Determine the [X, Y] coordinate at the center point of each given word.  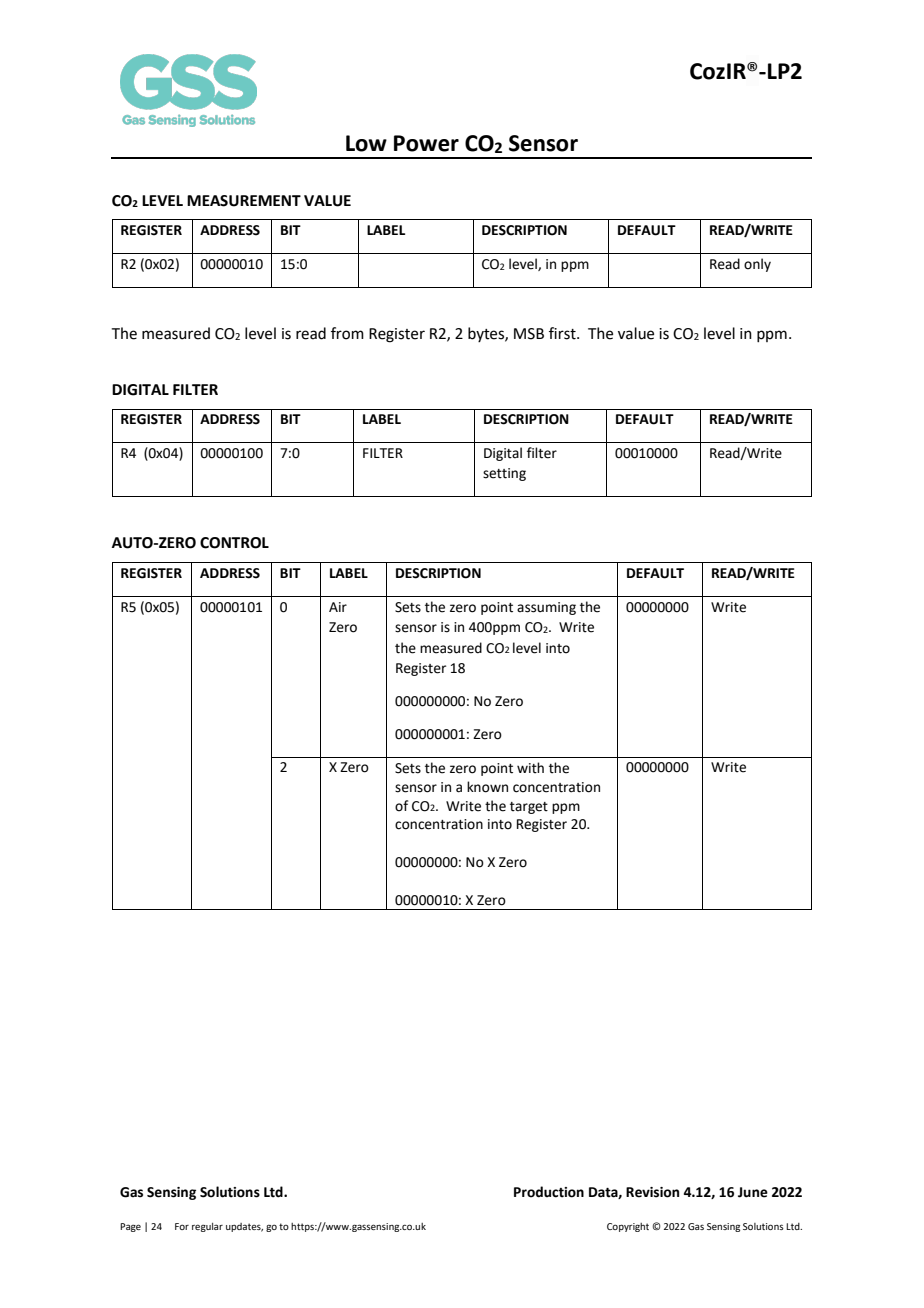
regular [207, 1227]
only [757, 265]
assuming [546, 608]
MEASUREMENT [244, 201]
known [487, 787]
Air [338, 607]
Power [426, 143]
